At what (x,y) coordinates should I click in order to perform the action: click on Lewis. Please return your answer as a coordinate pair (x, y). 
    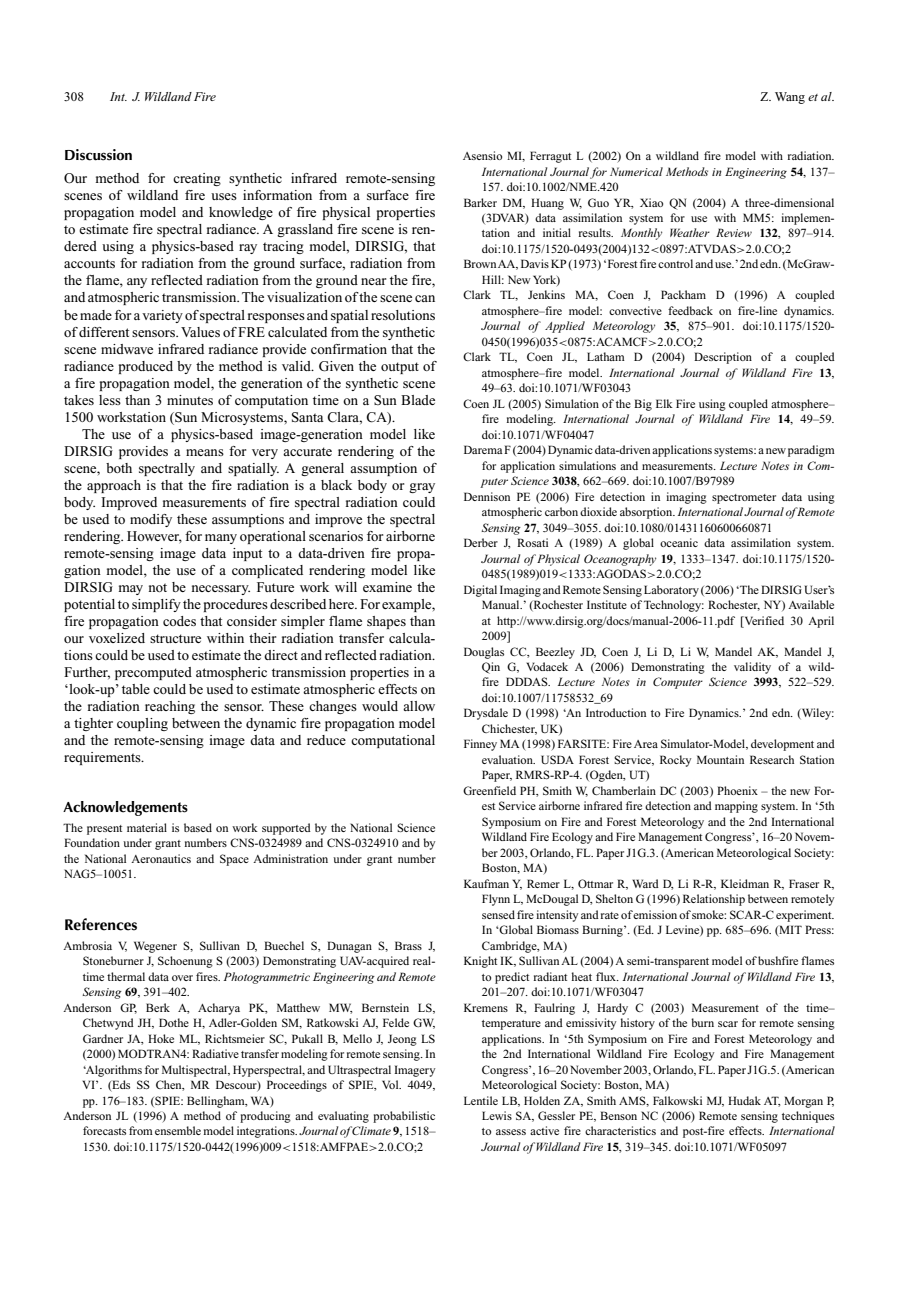
    Looking at the image, I should click on (497, 1115).
